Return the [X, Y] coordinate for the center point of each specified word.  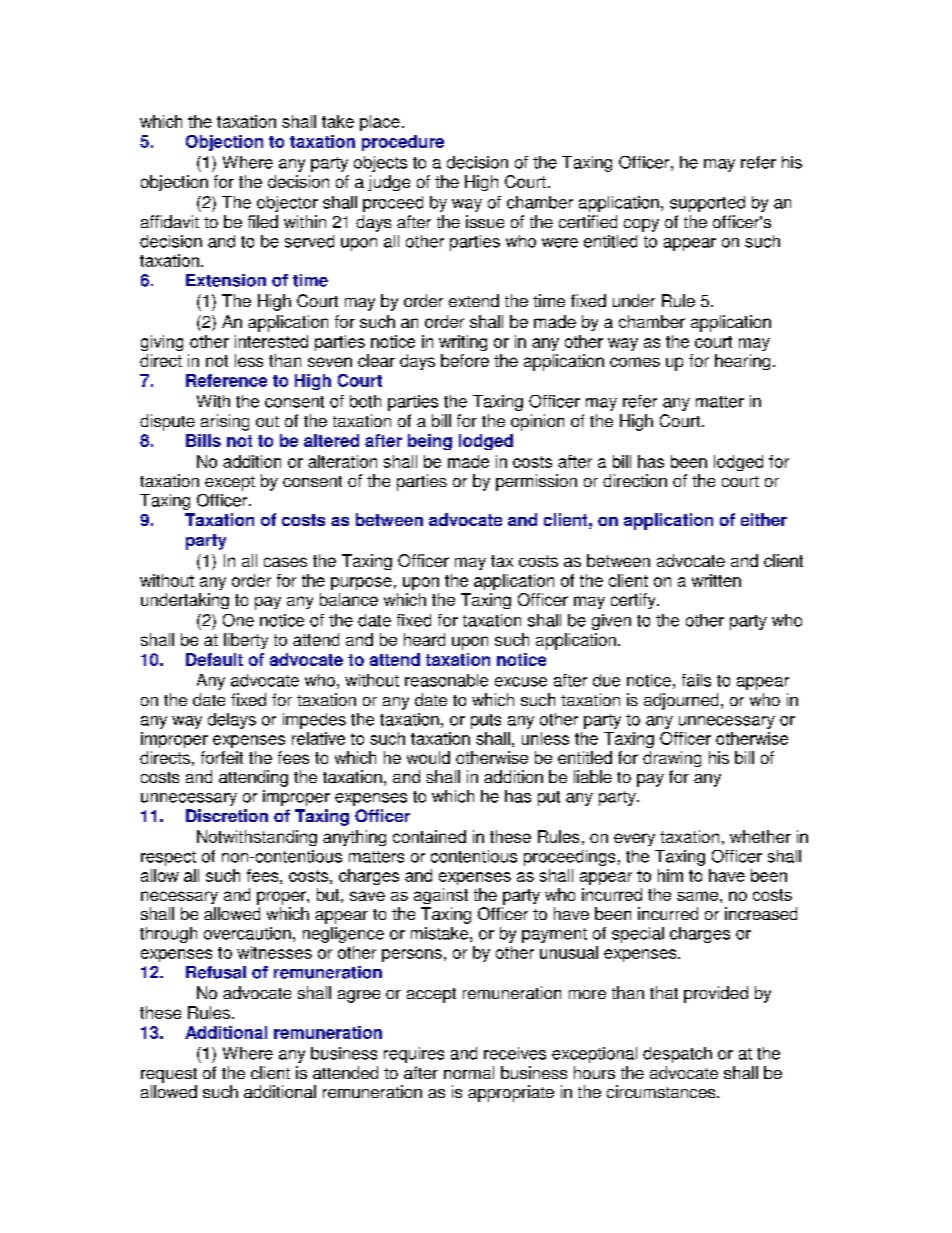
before [465, 360]
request [169, 1075]
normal [469, 1072]
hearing [742, 362]
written [716, 580]
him [670, 875]
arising [225, 422]
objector [287, 204]
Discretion [227, 815]
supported [707, 204]
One [238, 620]
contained [429, 836]
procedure [403, 143]
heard [424, 639]
